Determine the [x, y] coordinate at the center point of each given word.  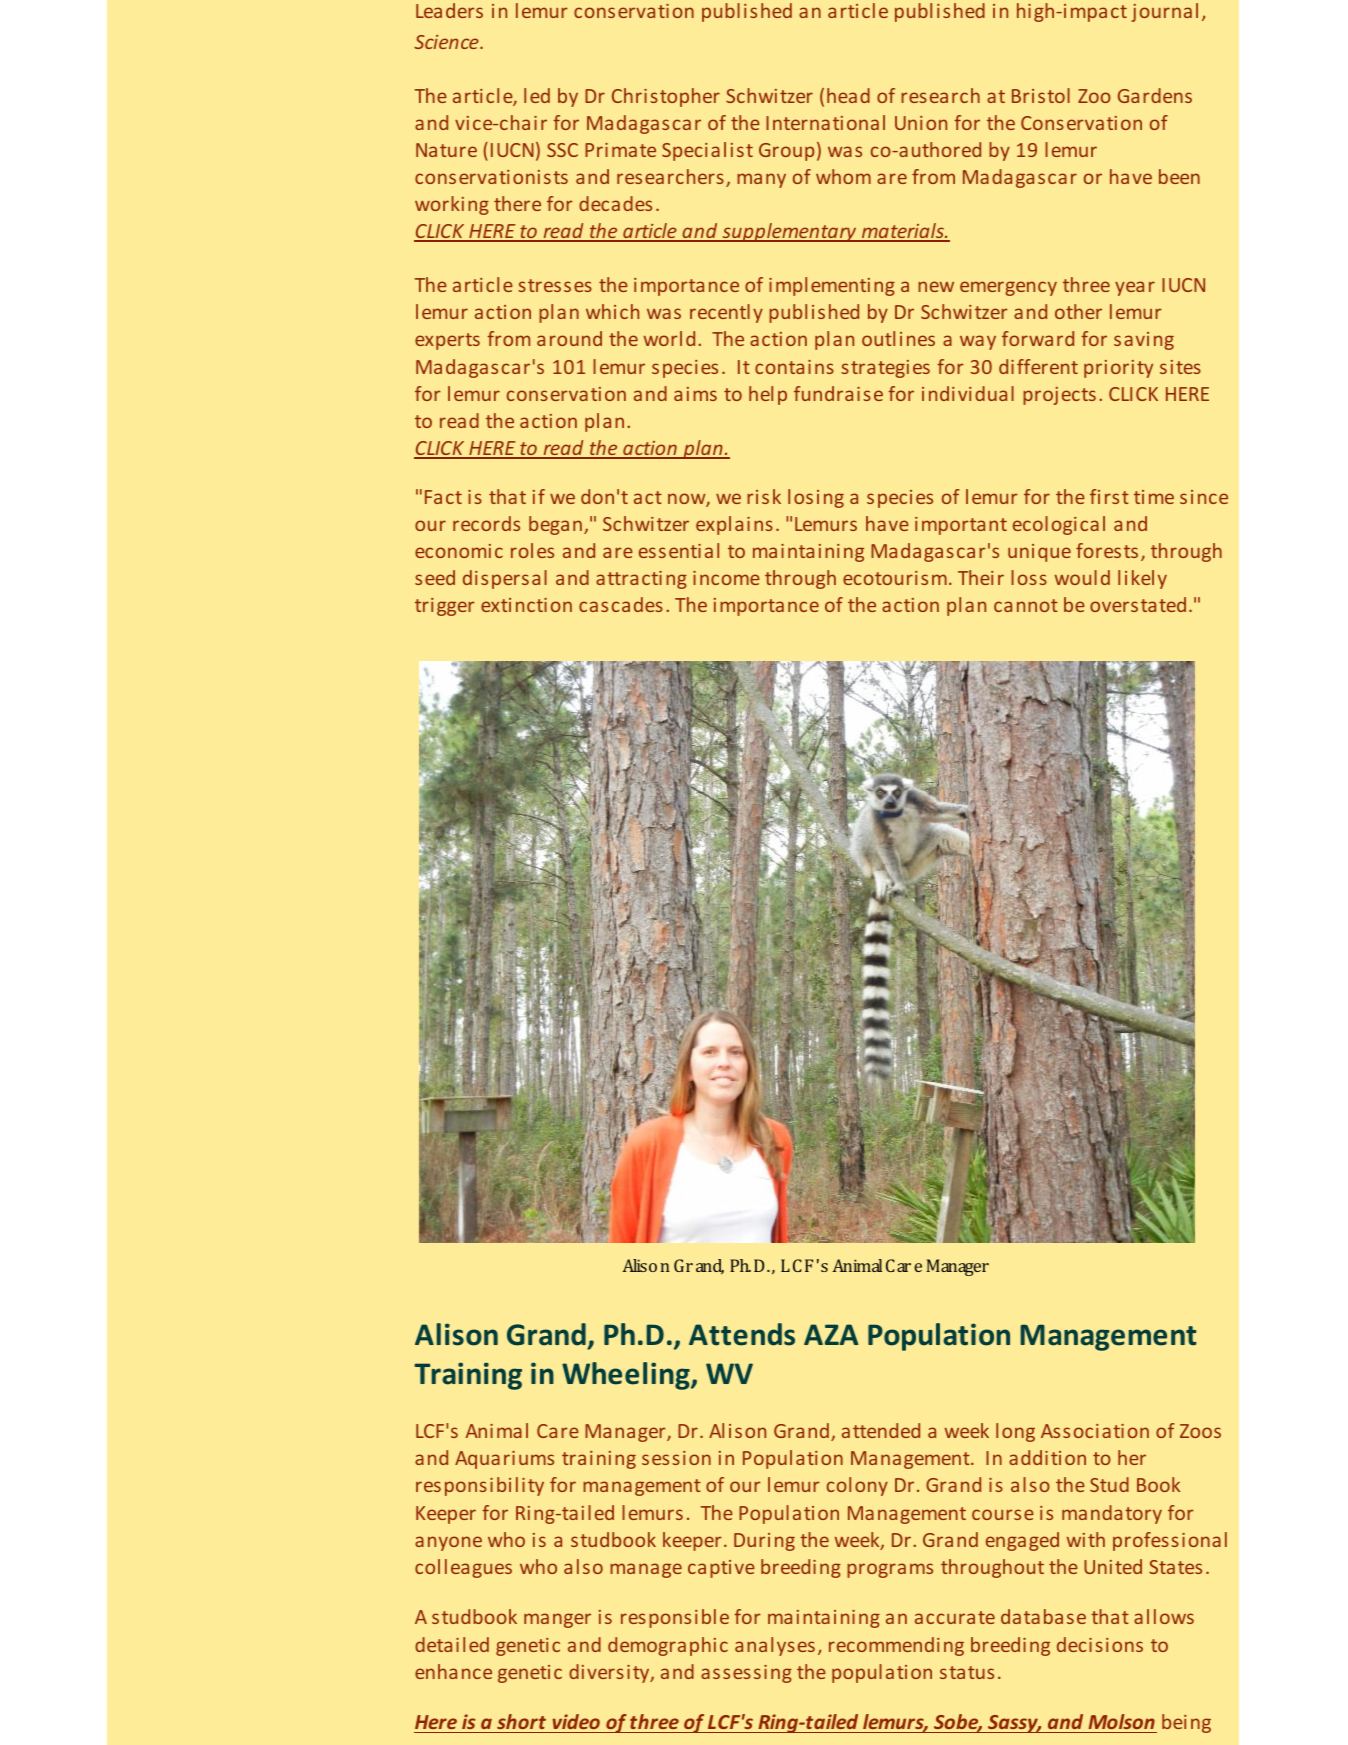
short [522, 1723]
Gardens [1155, 95]
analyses [775, 1646]
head [848, 95]
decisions [1100, 1644]
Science [447, 42]
